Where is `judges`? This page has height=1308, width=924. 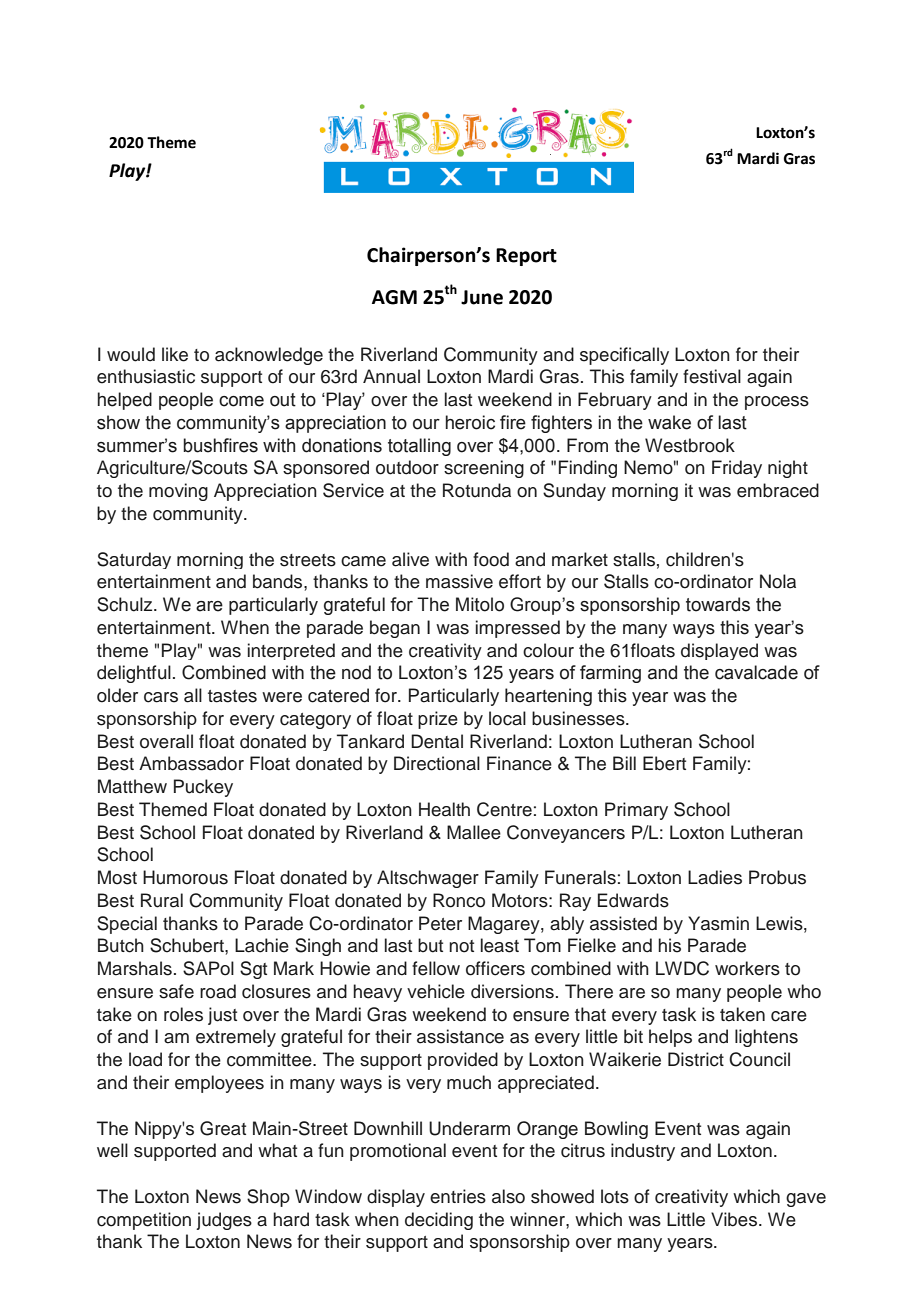 judges is located at coordinates (224, 1221).
